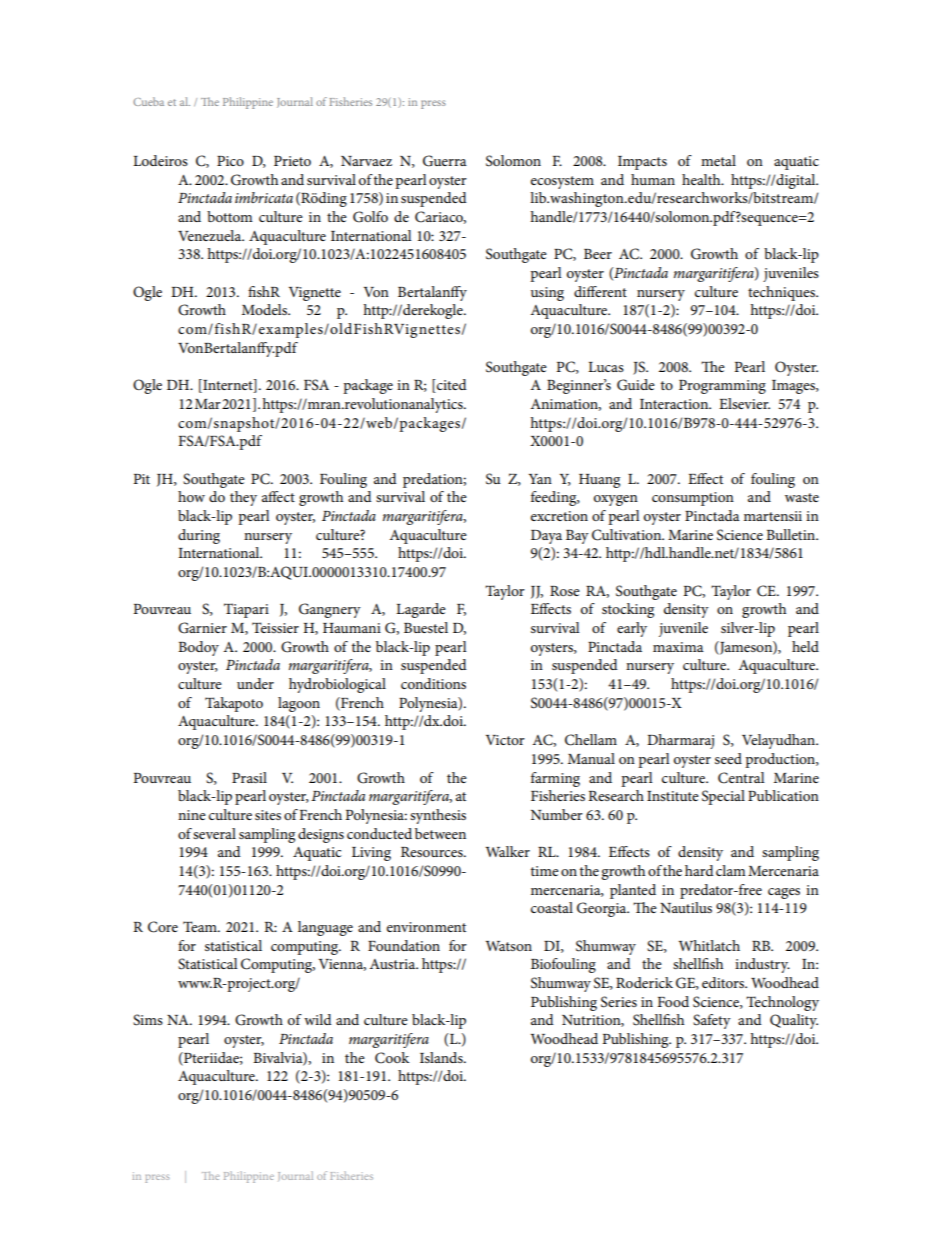 The height and width of the page is (1233, 952). I want to click on Programming, so click(722, 387).
